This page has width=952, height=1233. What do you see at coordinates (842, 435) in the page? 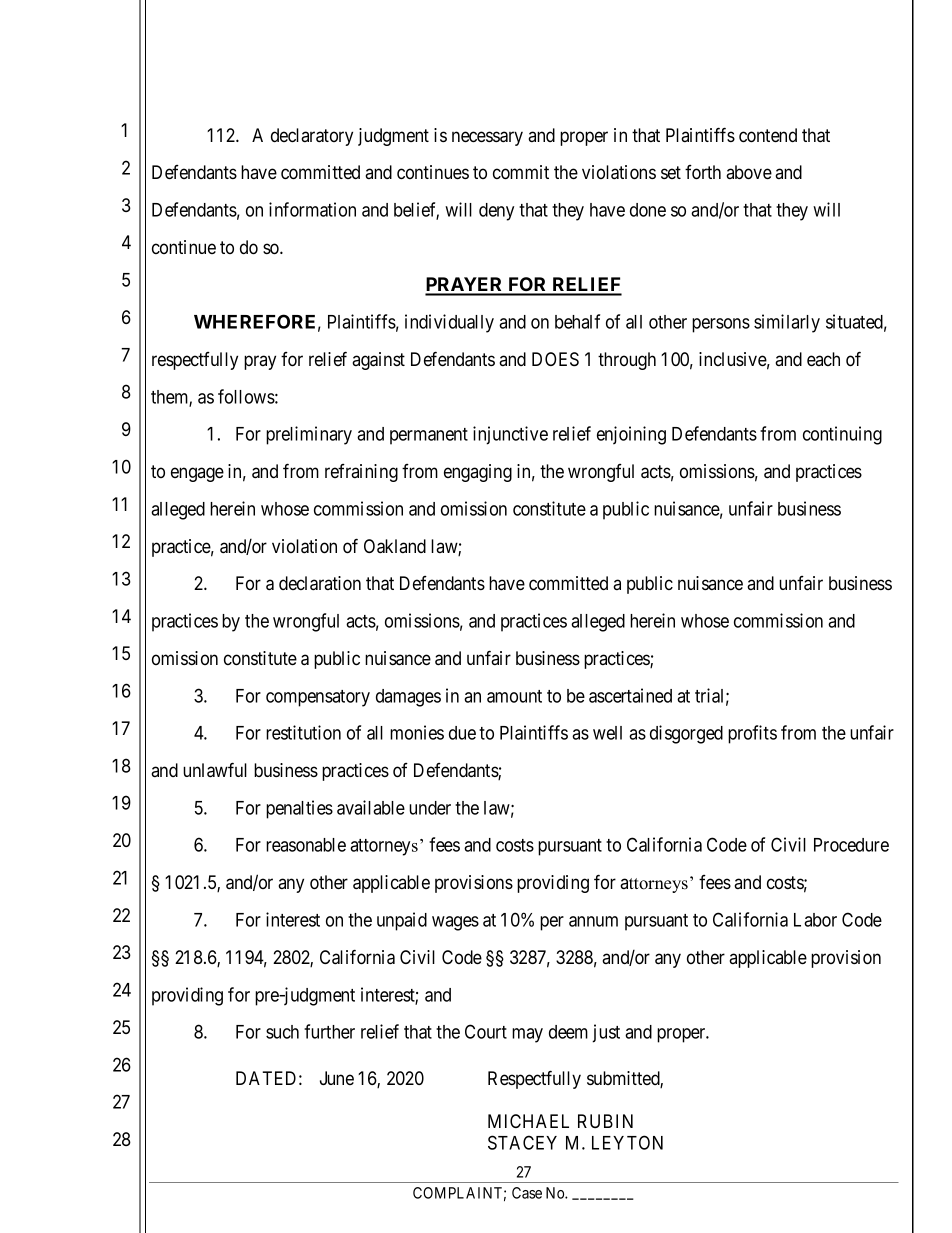
I see `continuing` at bounding box center [842, 435].
